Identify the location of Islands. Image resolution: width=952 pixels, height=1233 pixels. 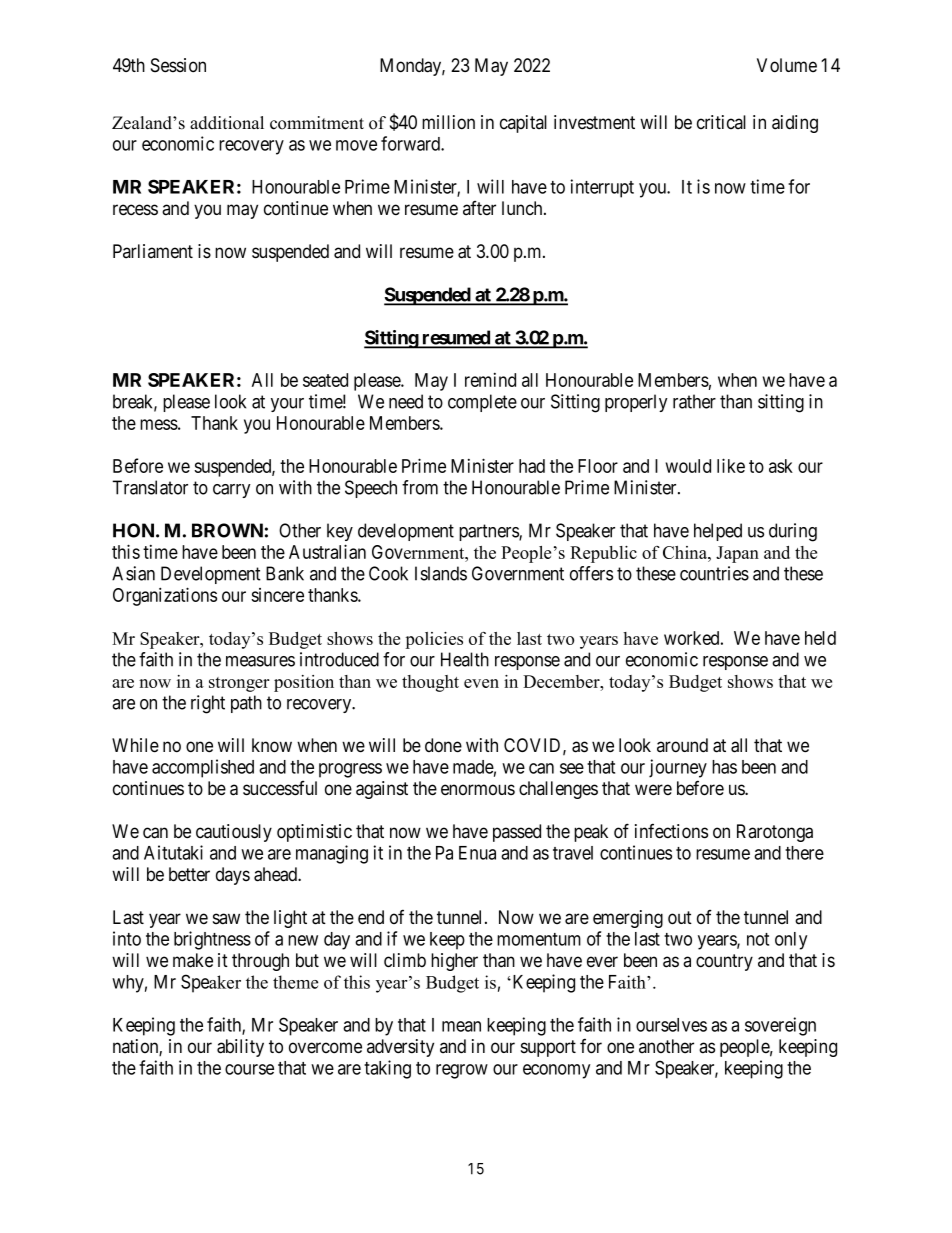
(441, 573).
